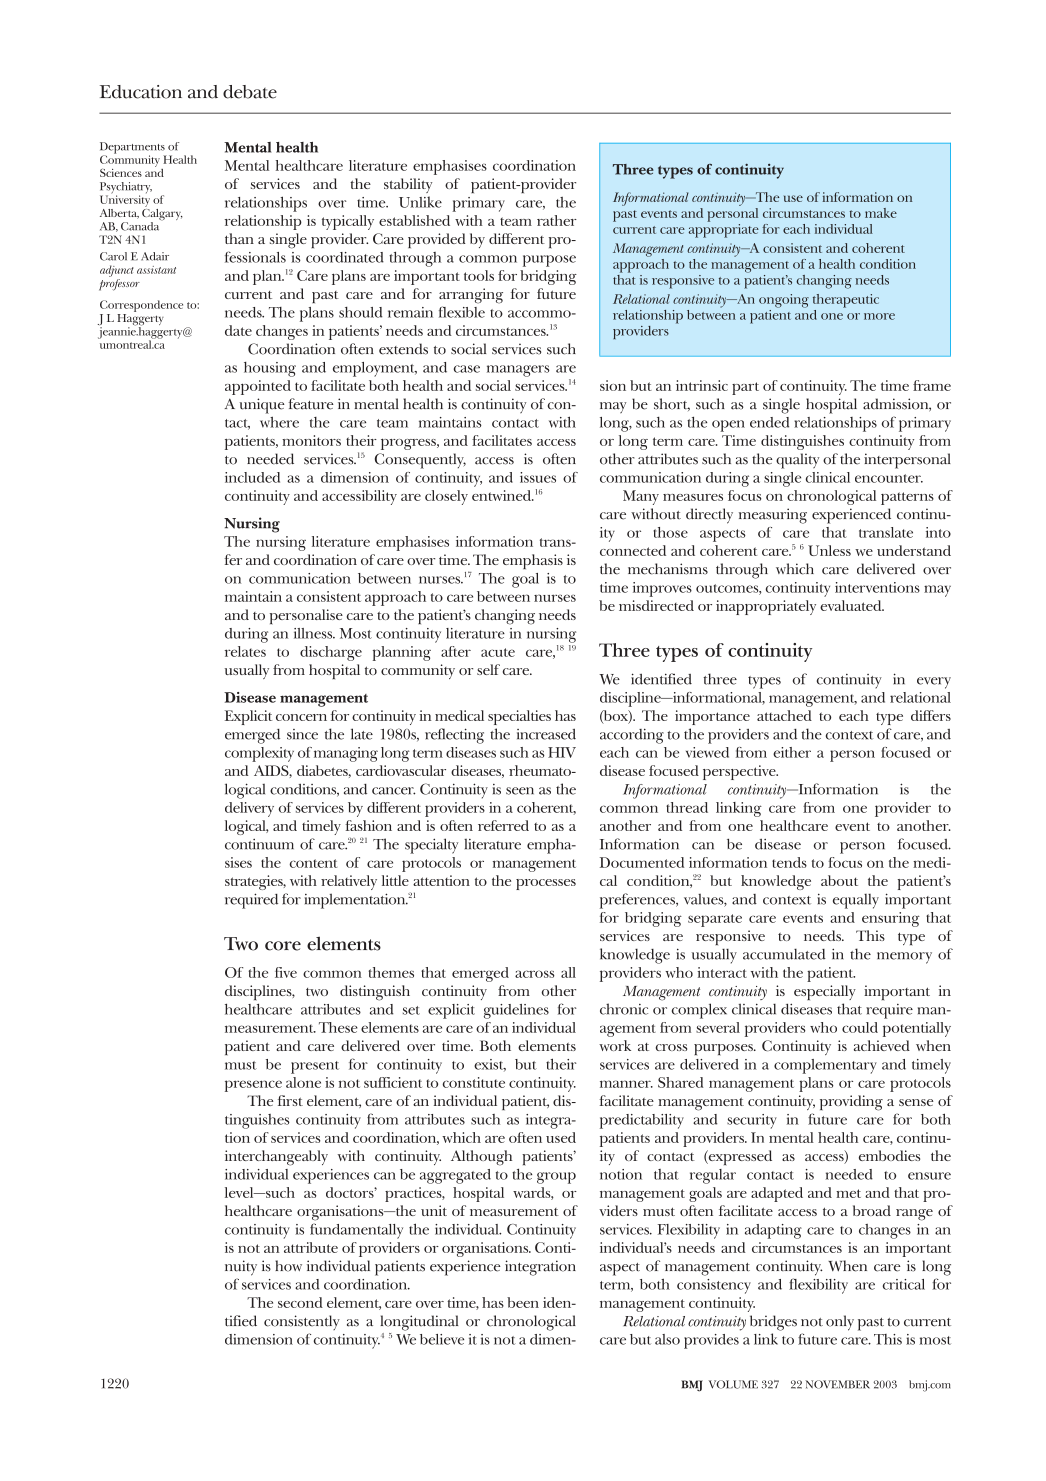  What do you see at coordinates (557, 220) in the document?
I see `rather` at bounding box center [557, 220].
